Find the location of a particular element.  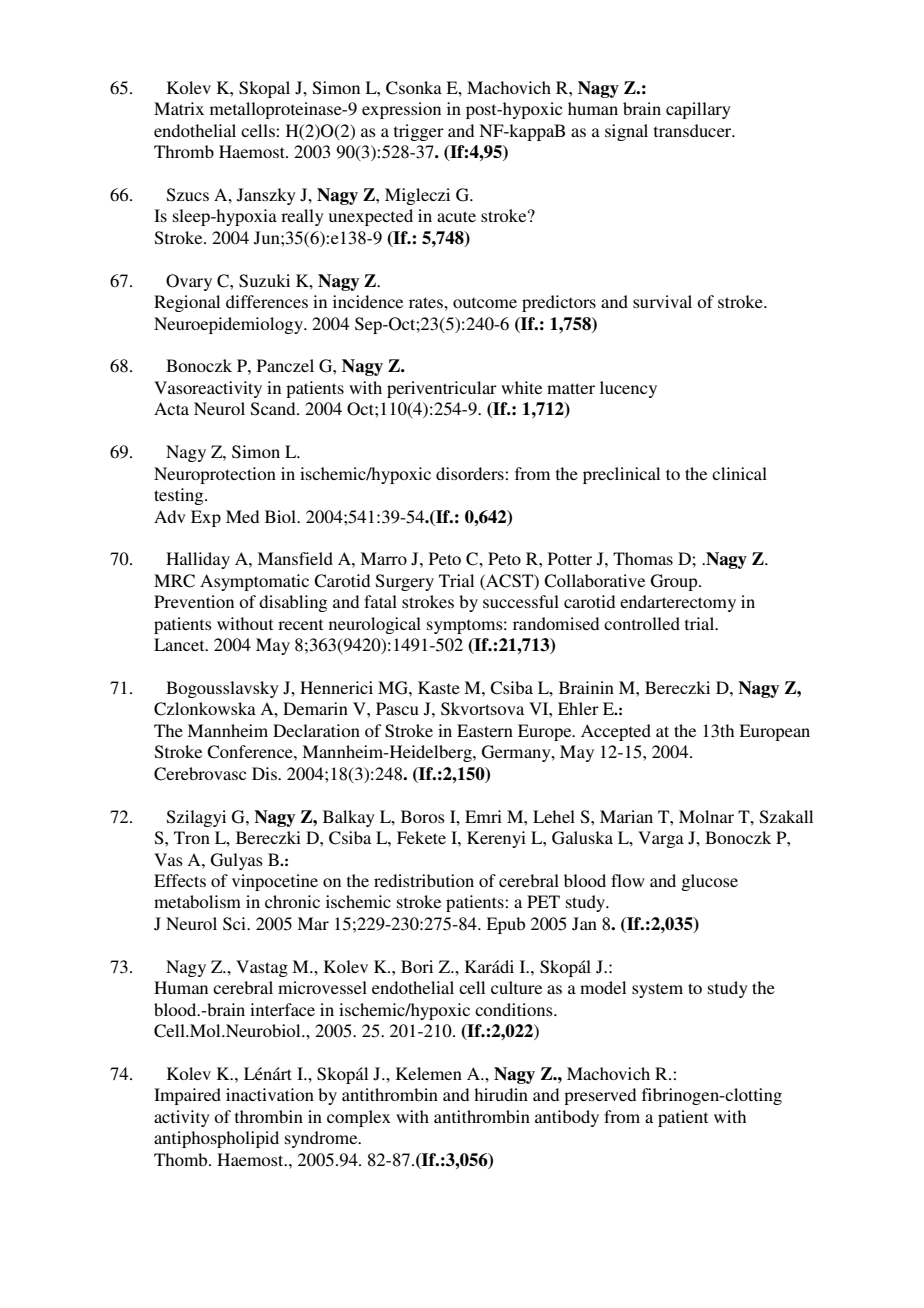

Matrix is located at coordinates (179, 108).
